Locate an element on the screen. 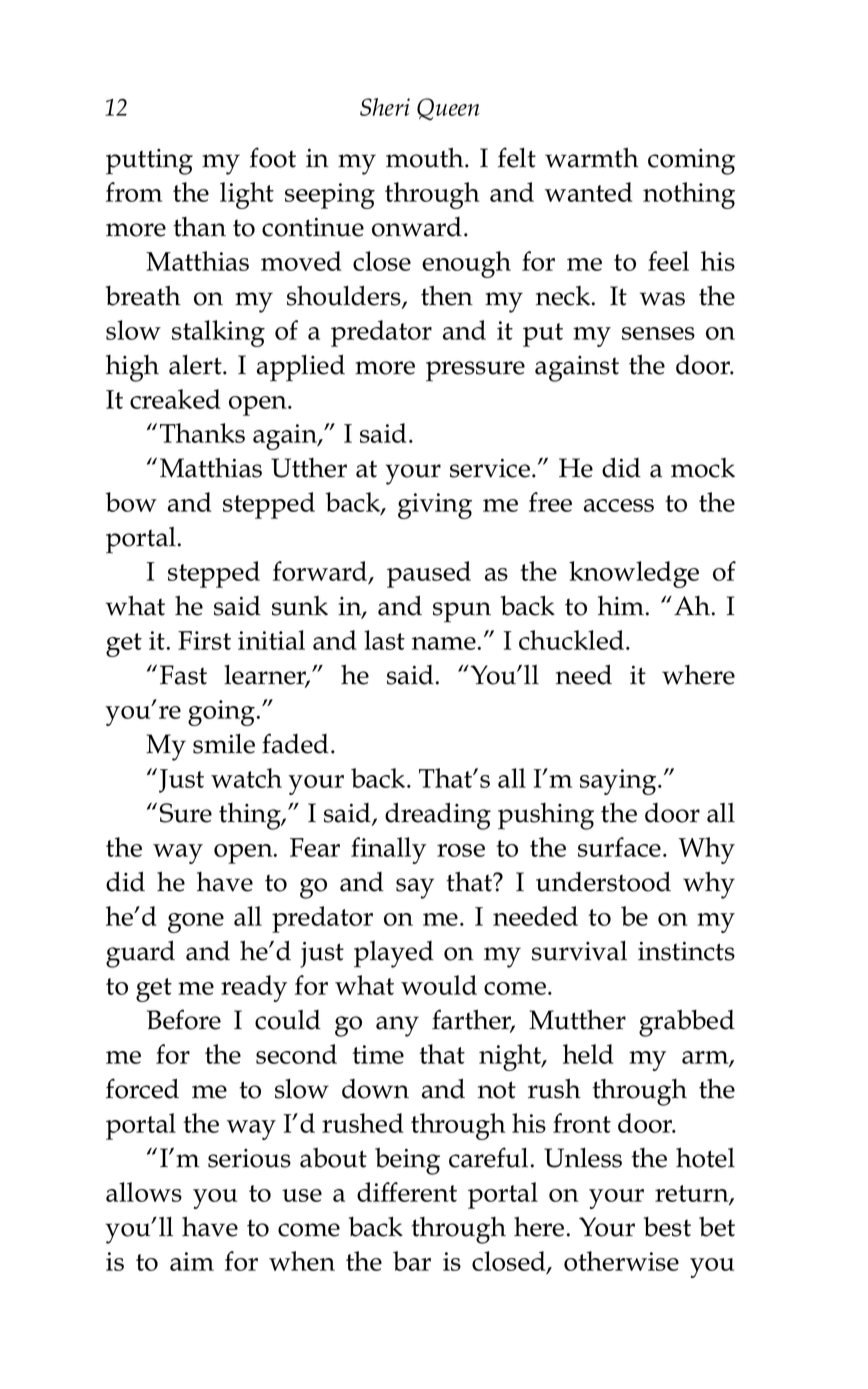 This screenshot has height=1389, width=868. aim is located at coordinates (192, 1261).
